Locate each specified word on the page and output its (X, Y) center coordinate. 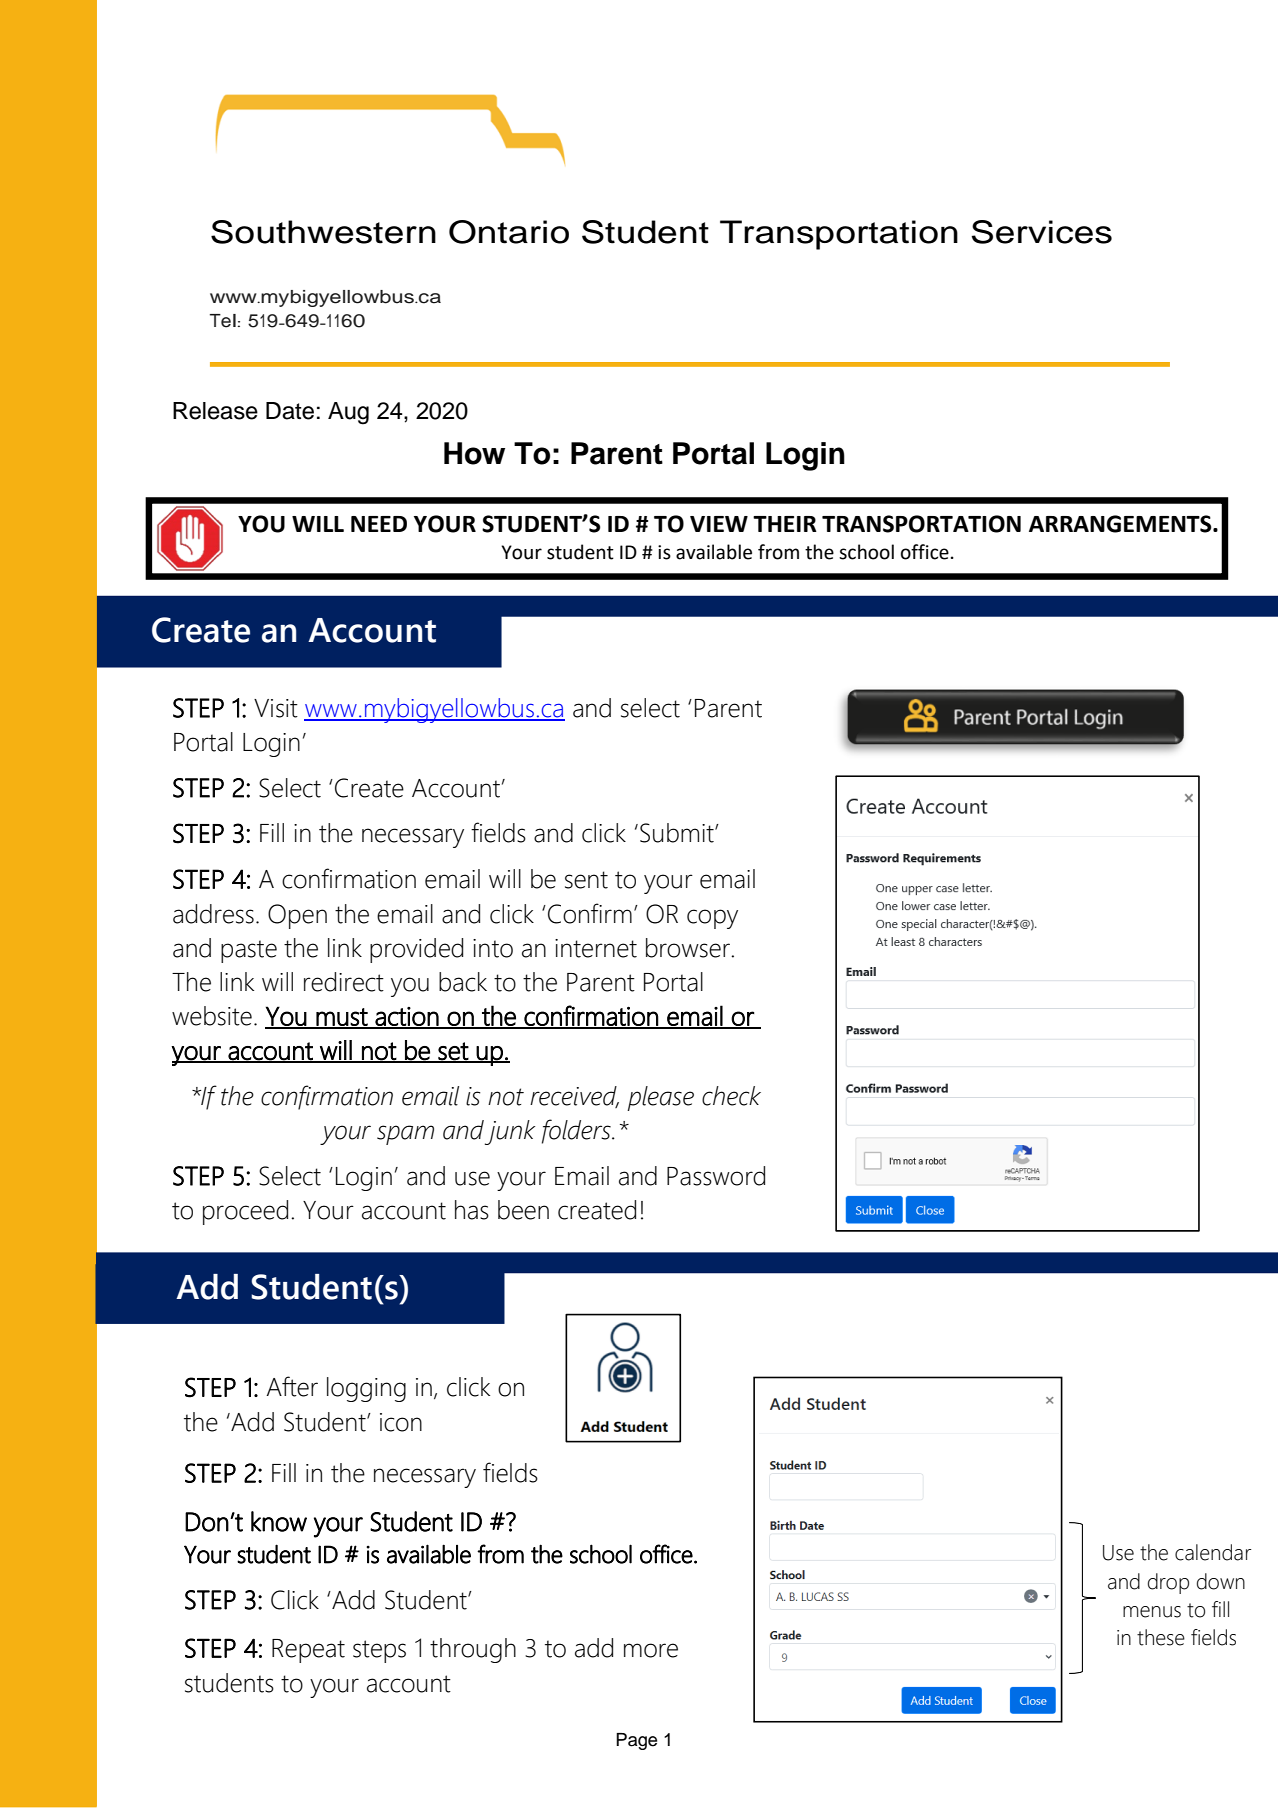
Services (1042, 232)
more (651, 1650)
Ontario (509, 232)
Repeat (308, 1651)
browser (689, 948)
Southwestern (323, 232)
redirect (344, 982)
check (731, 1096)
